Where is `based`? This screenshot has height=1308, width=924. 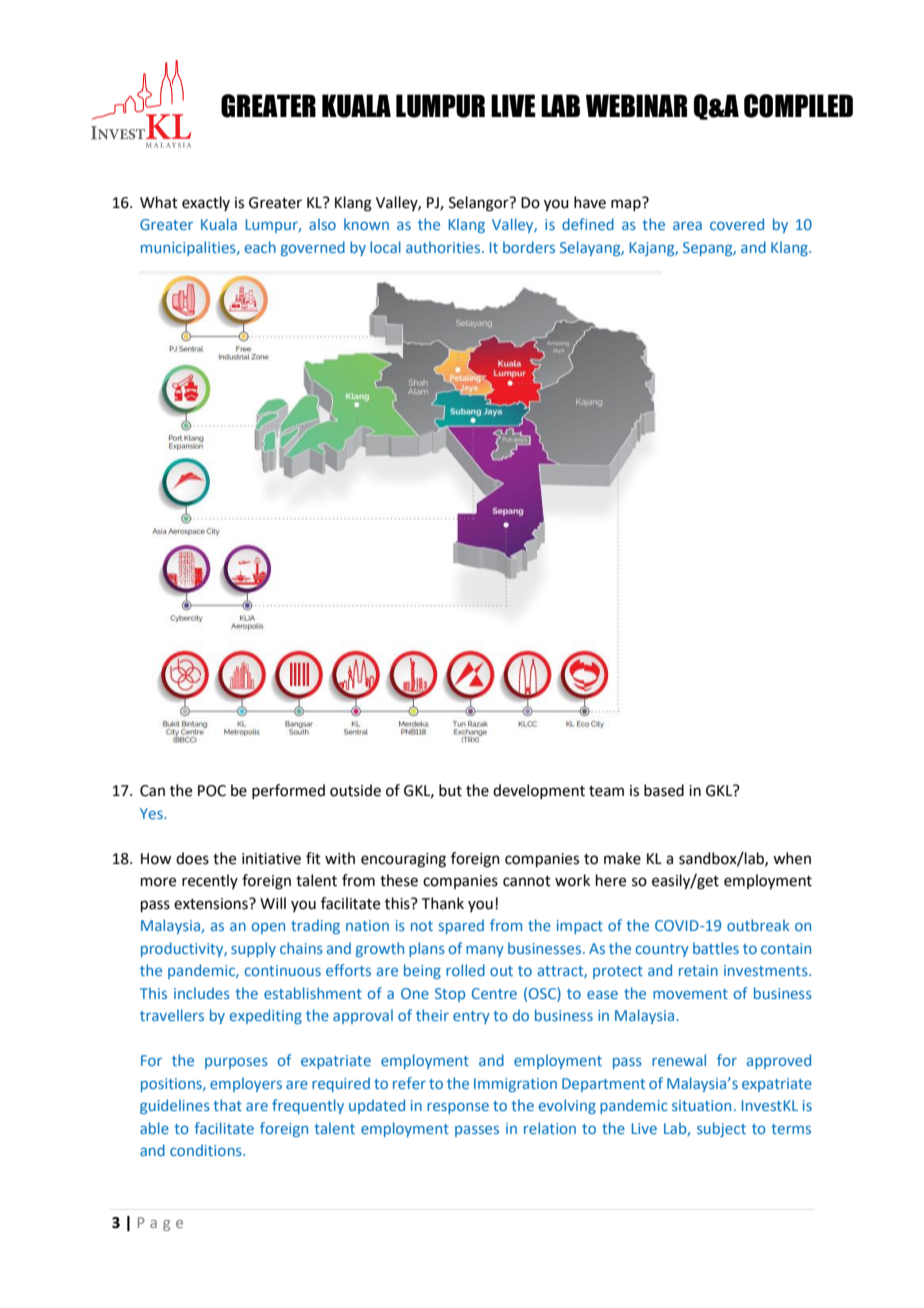
based is located at coordinates (664, 790).
